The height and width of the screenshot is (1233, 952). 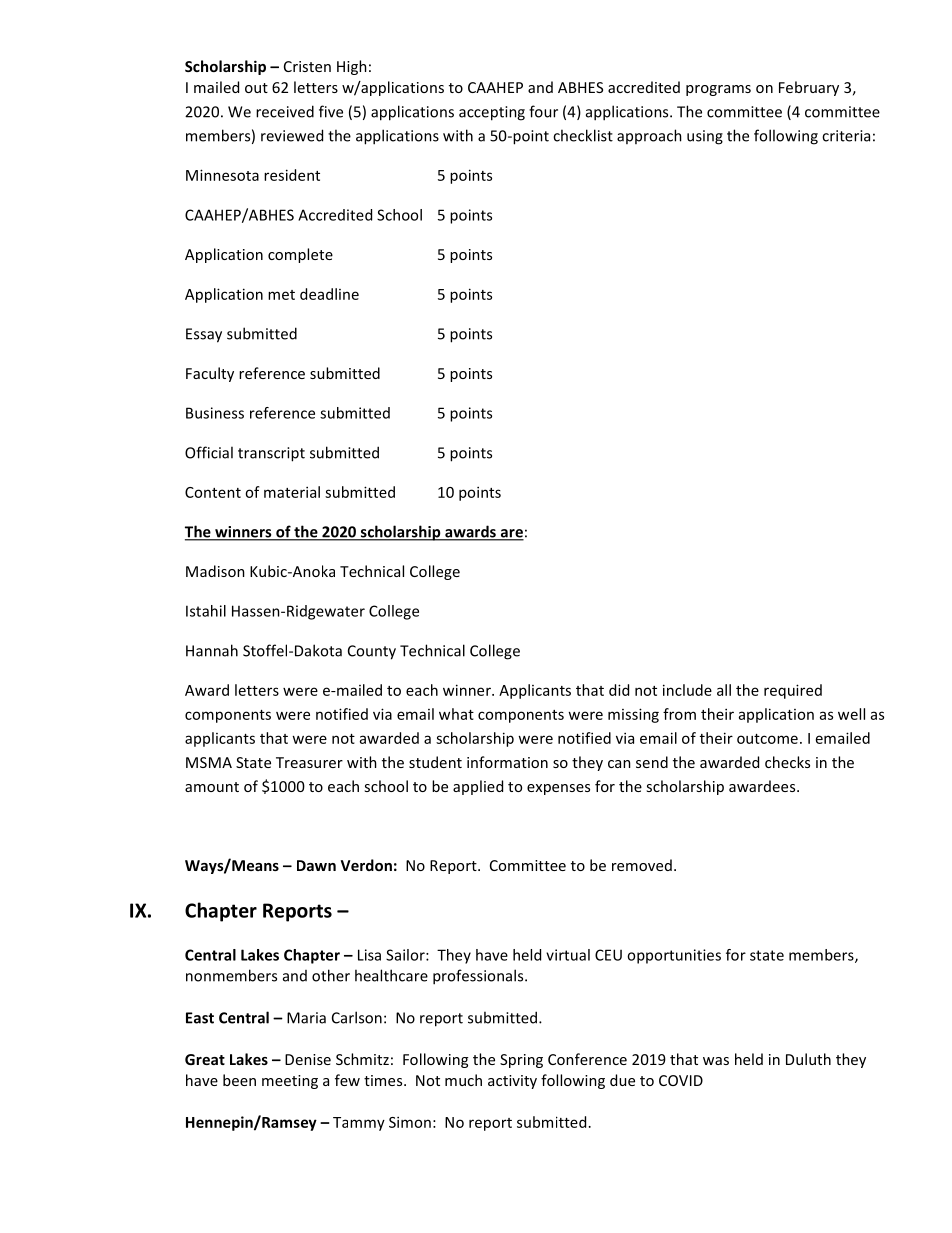 I want to click on activity, so click(x=512, y=1082).
